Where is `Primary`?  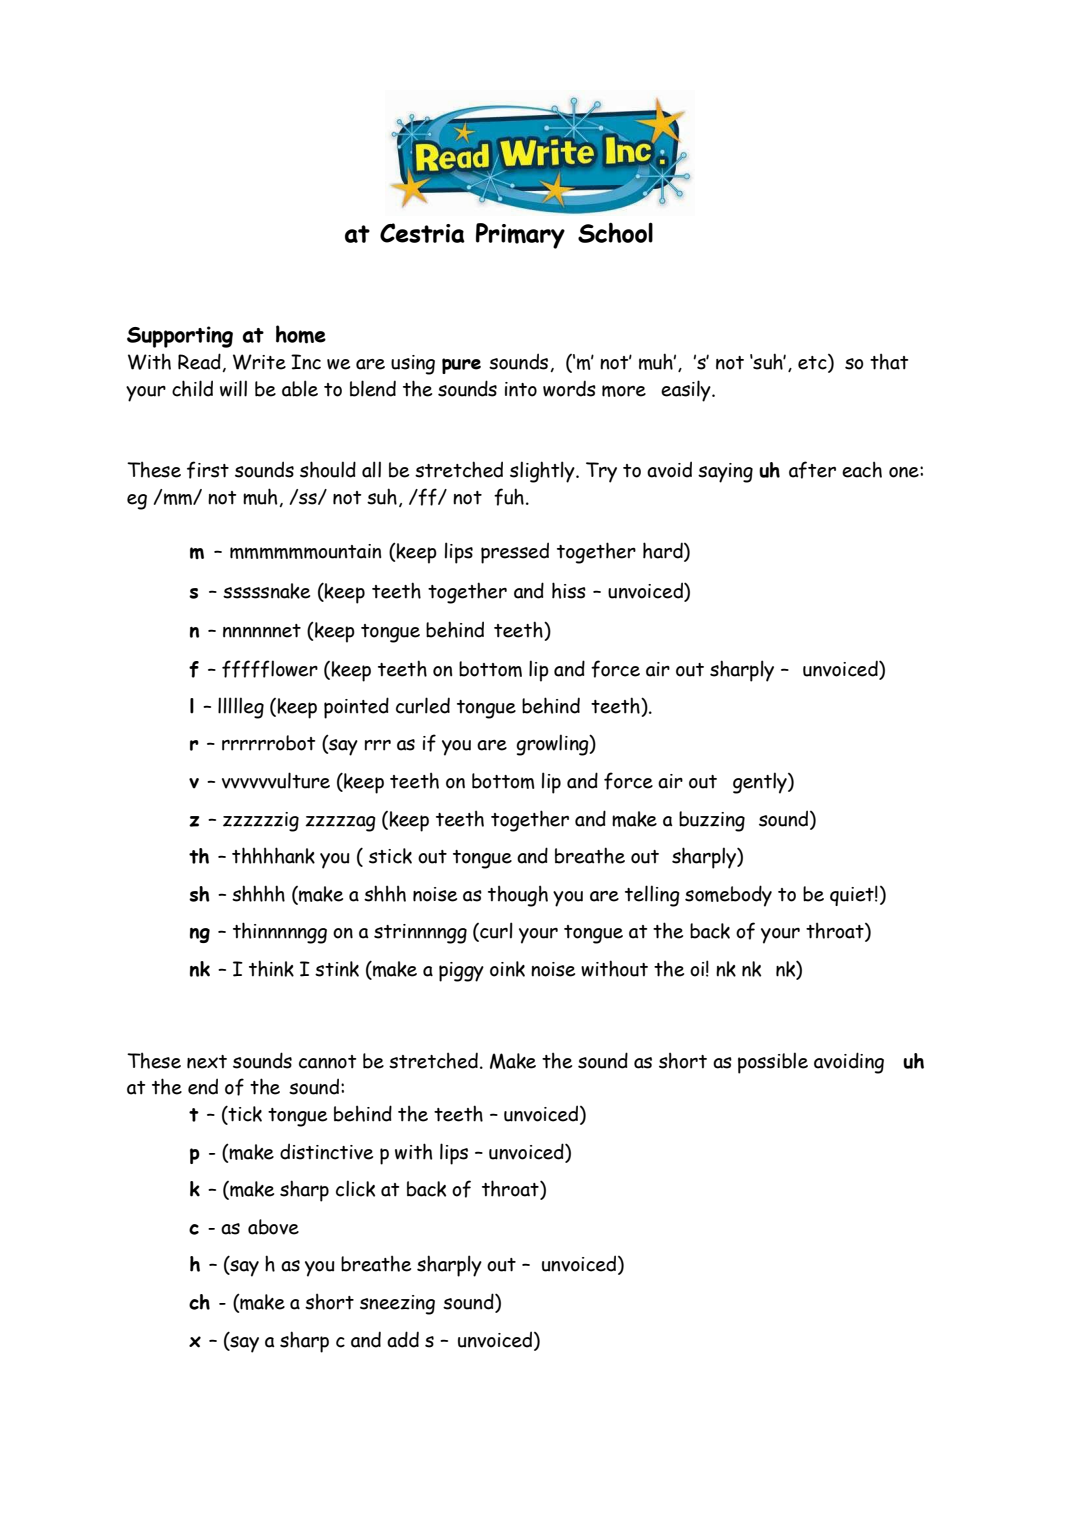
Primary is located at coordinates (520, 236).
